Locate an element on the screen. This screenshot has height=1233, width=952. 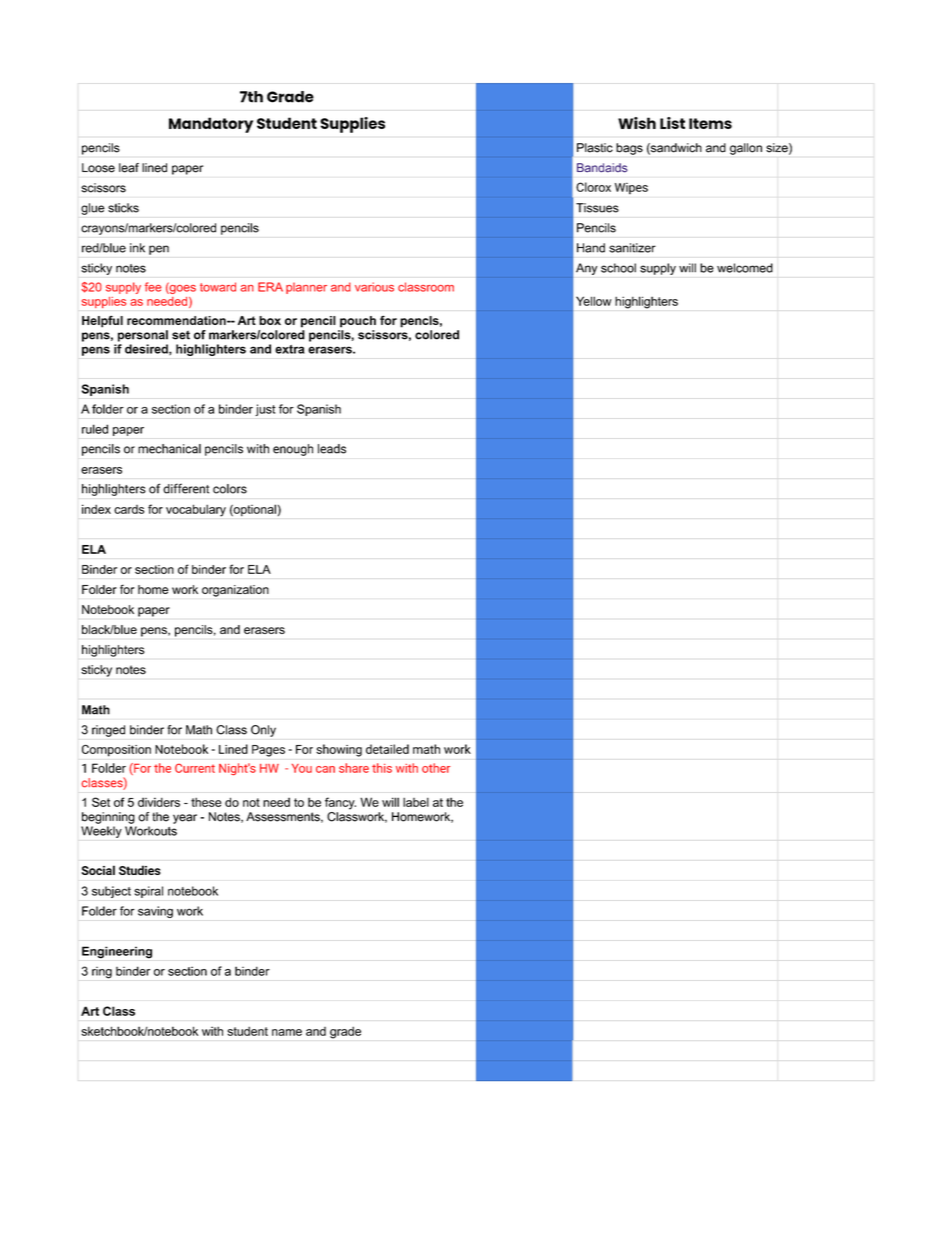
Plastic is located at coordinates (595, 148).
